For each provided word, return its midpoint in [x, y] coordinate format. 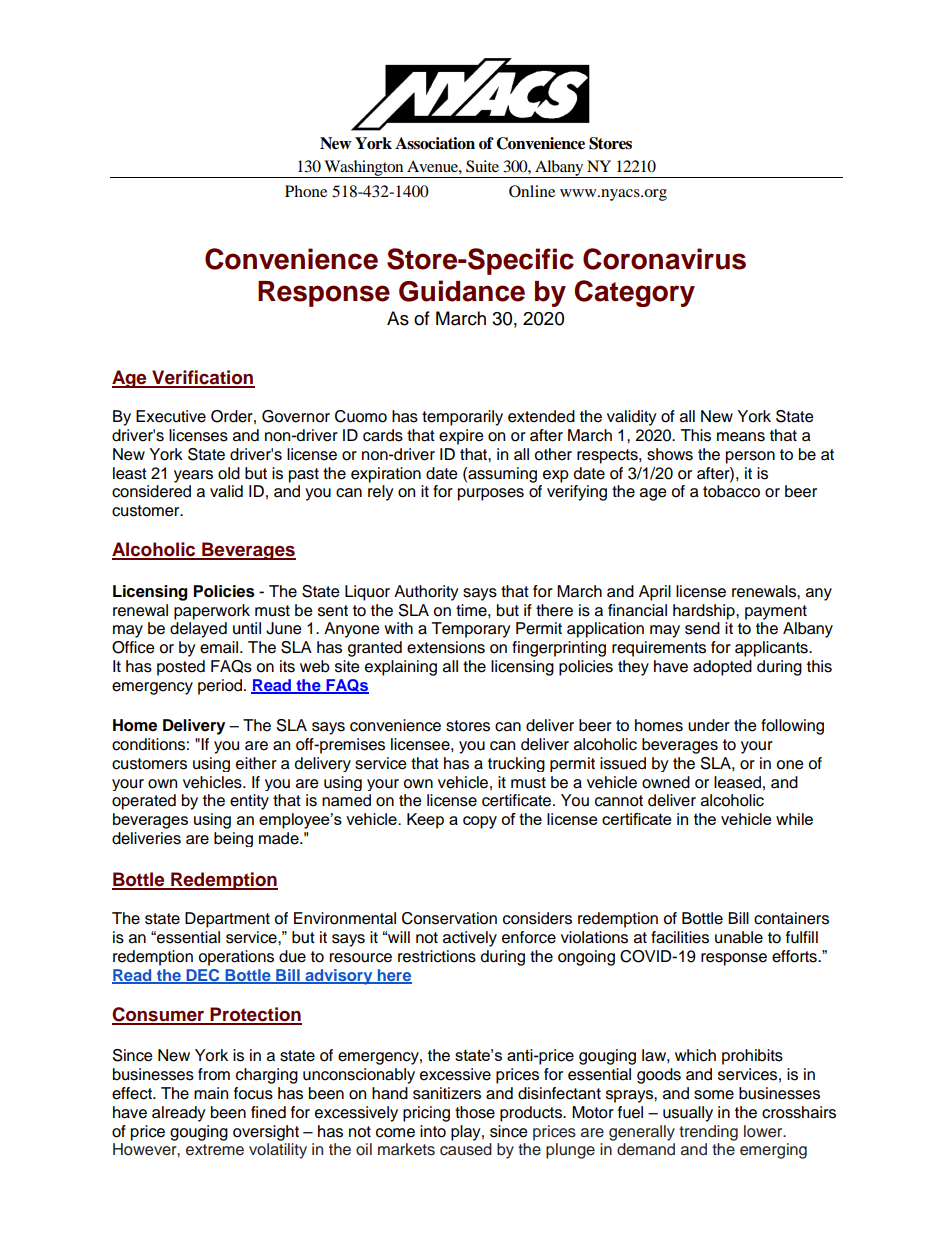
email [220, 647]
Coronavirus [664, 259]
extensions [446, 647]
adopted [722, 668]
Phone [306, 191]
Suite [482, 166]
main [211, 1093]
